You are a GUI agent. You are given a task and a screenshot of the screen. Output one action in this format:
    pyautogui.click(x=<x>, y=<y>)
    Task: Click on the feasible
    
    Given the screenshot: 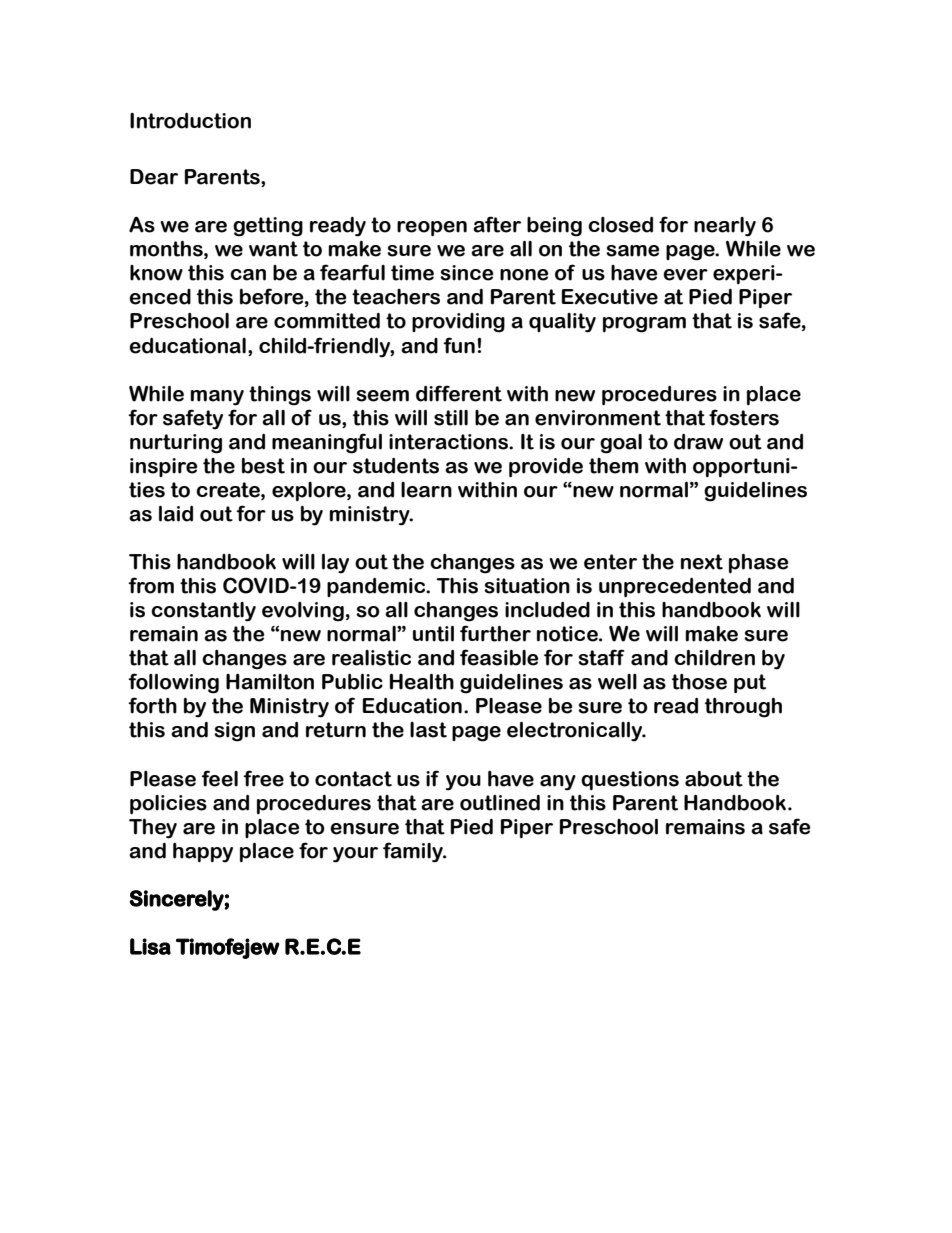 What is the action you would take?
    pyautogui.click(x=499, y=657)
